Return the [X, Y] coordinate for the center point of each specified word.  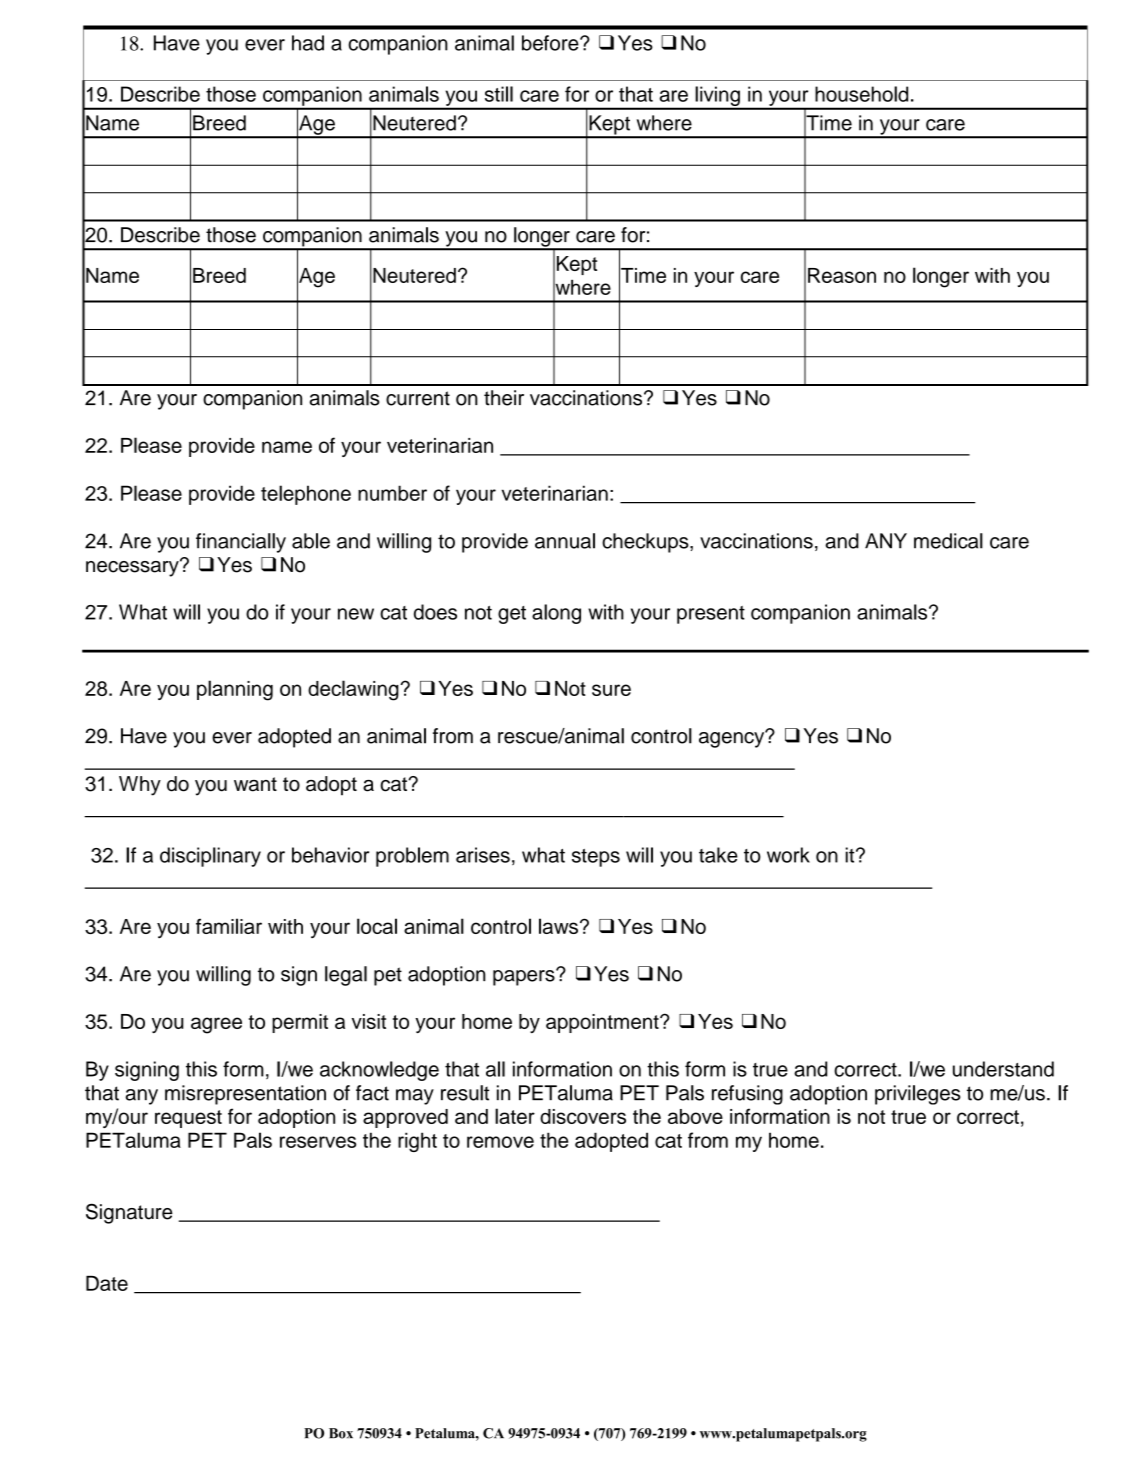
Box [341, 1433]
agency [733, 739]
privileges [918, 1095]
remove [500, 1142]
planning [235, 690]
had [308, 43]
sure [611, 690]
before [551, 43]
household [861, 94]
